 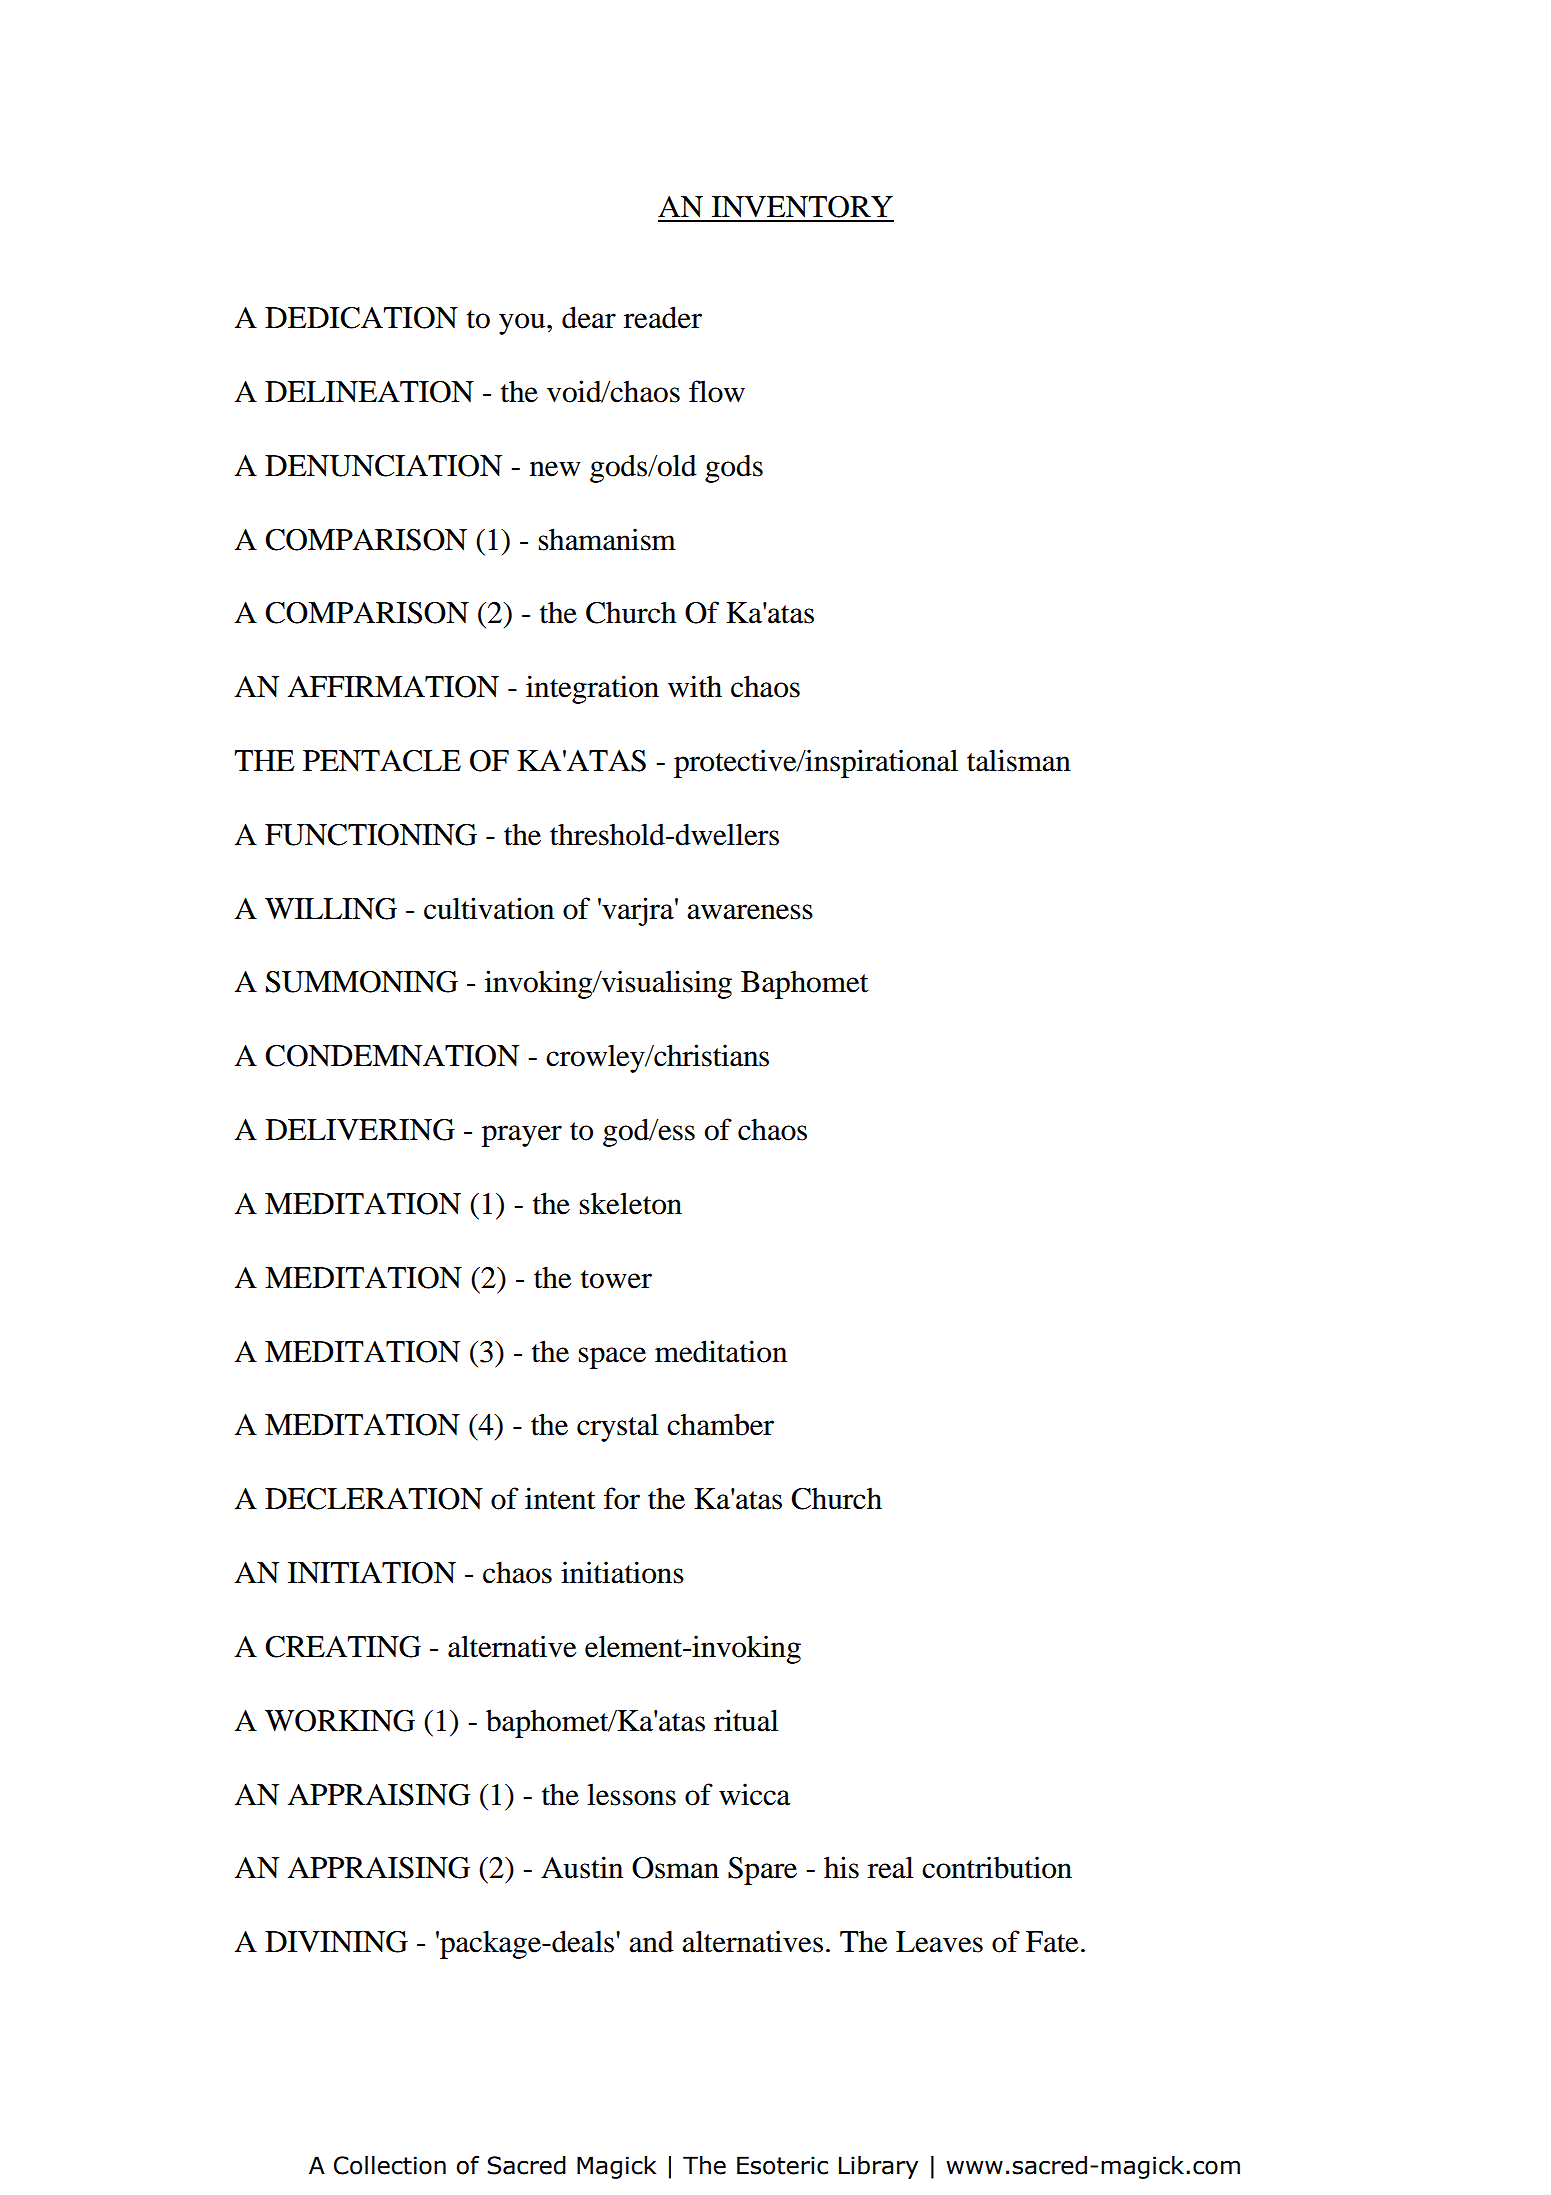 I want to click on DIVINING, so click(x=336, y=1942).
